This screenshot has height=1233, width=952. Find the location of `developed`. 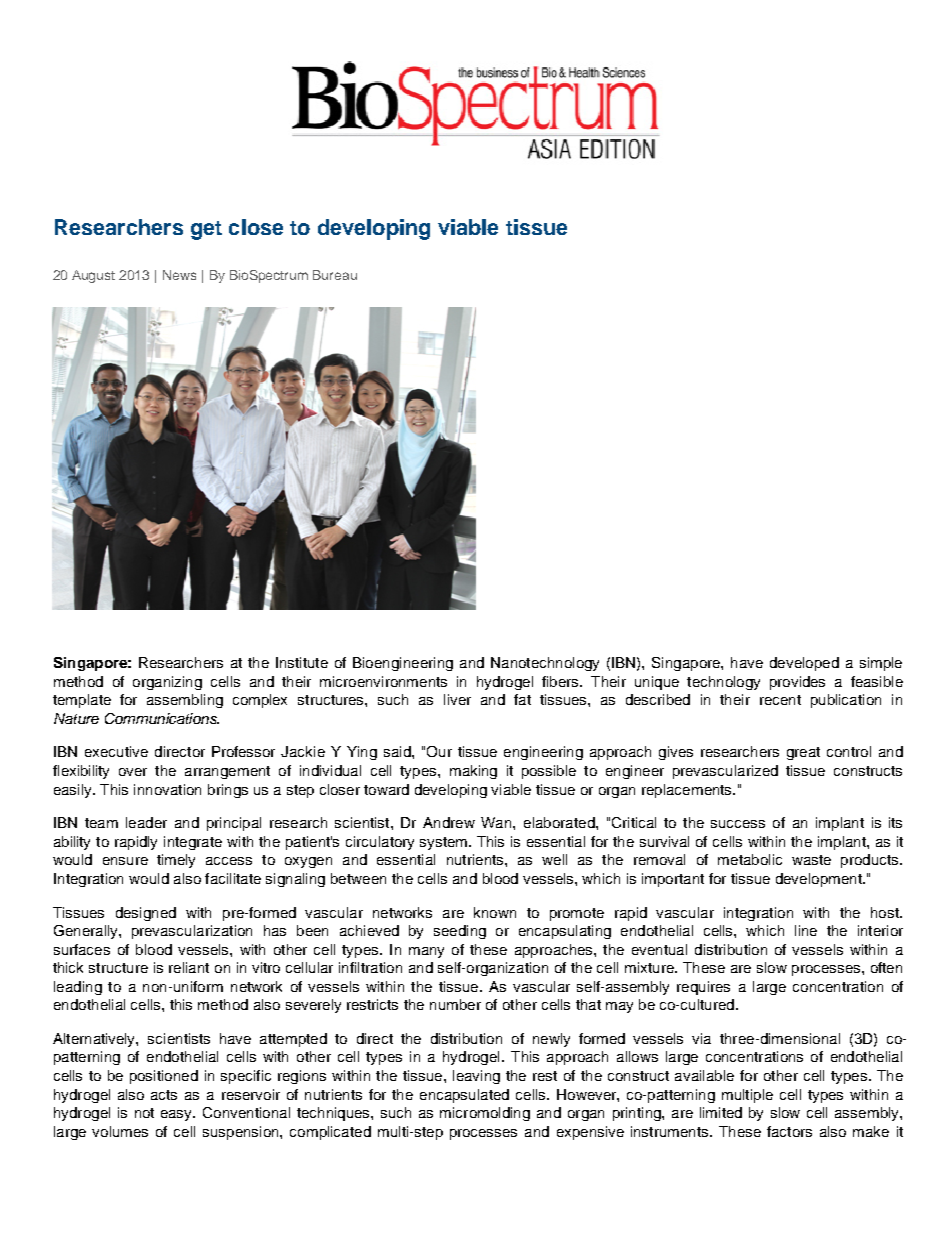

developed is located at coordinates (804, 664).
